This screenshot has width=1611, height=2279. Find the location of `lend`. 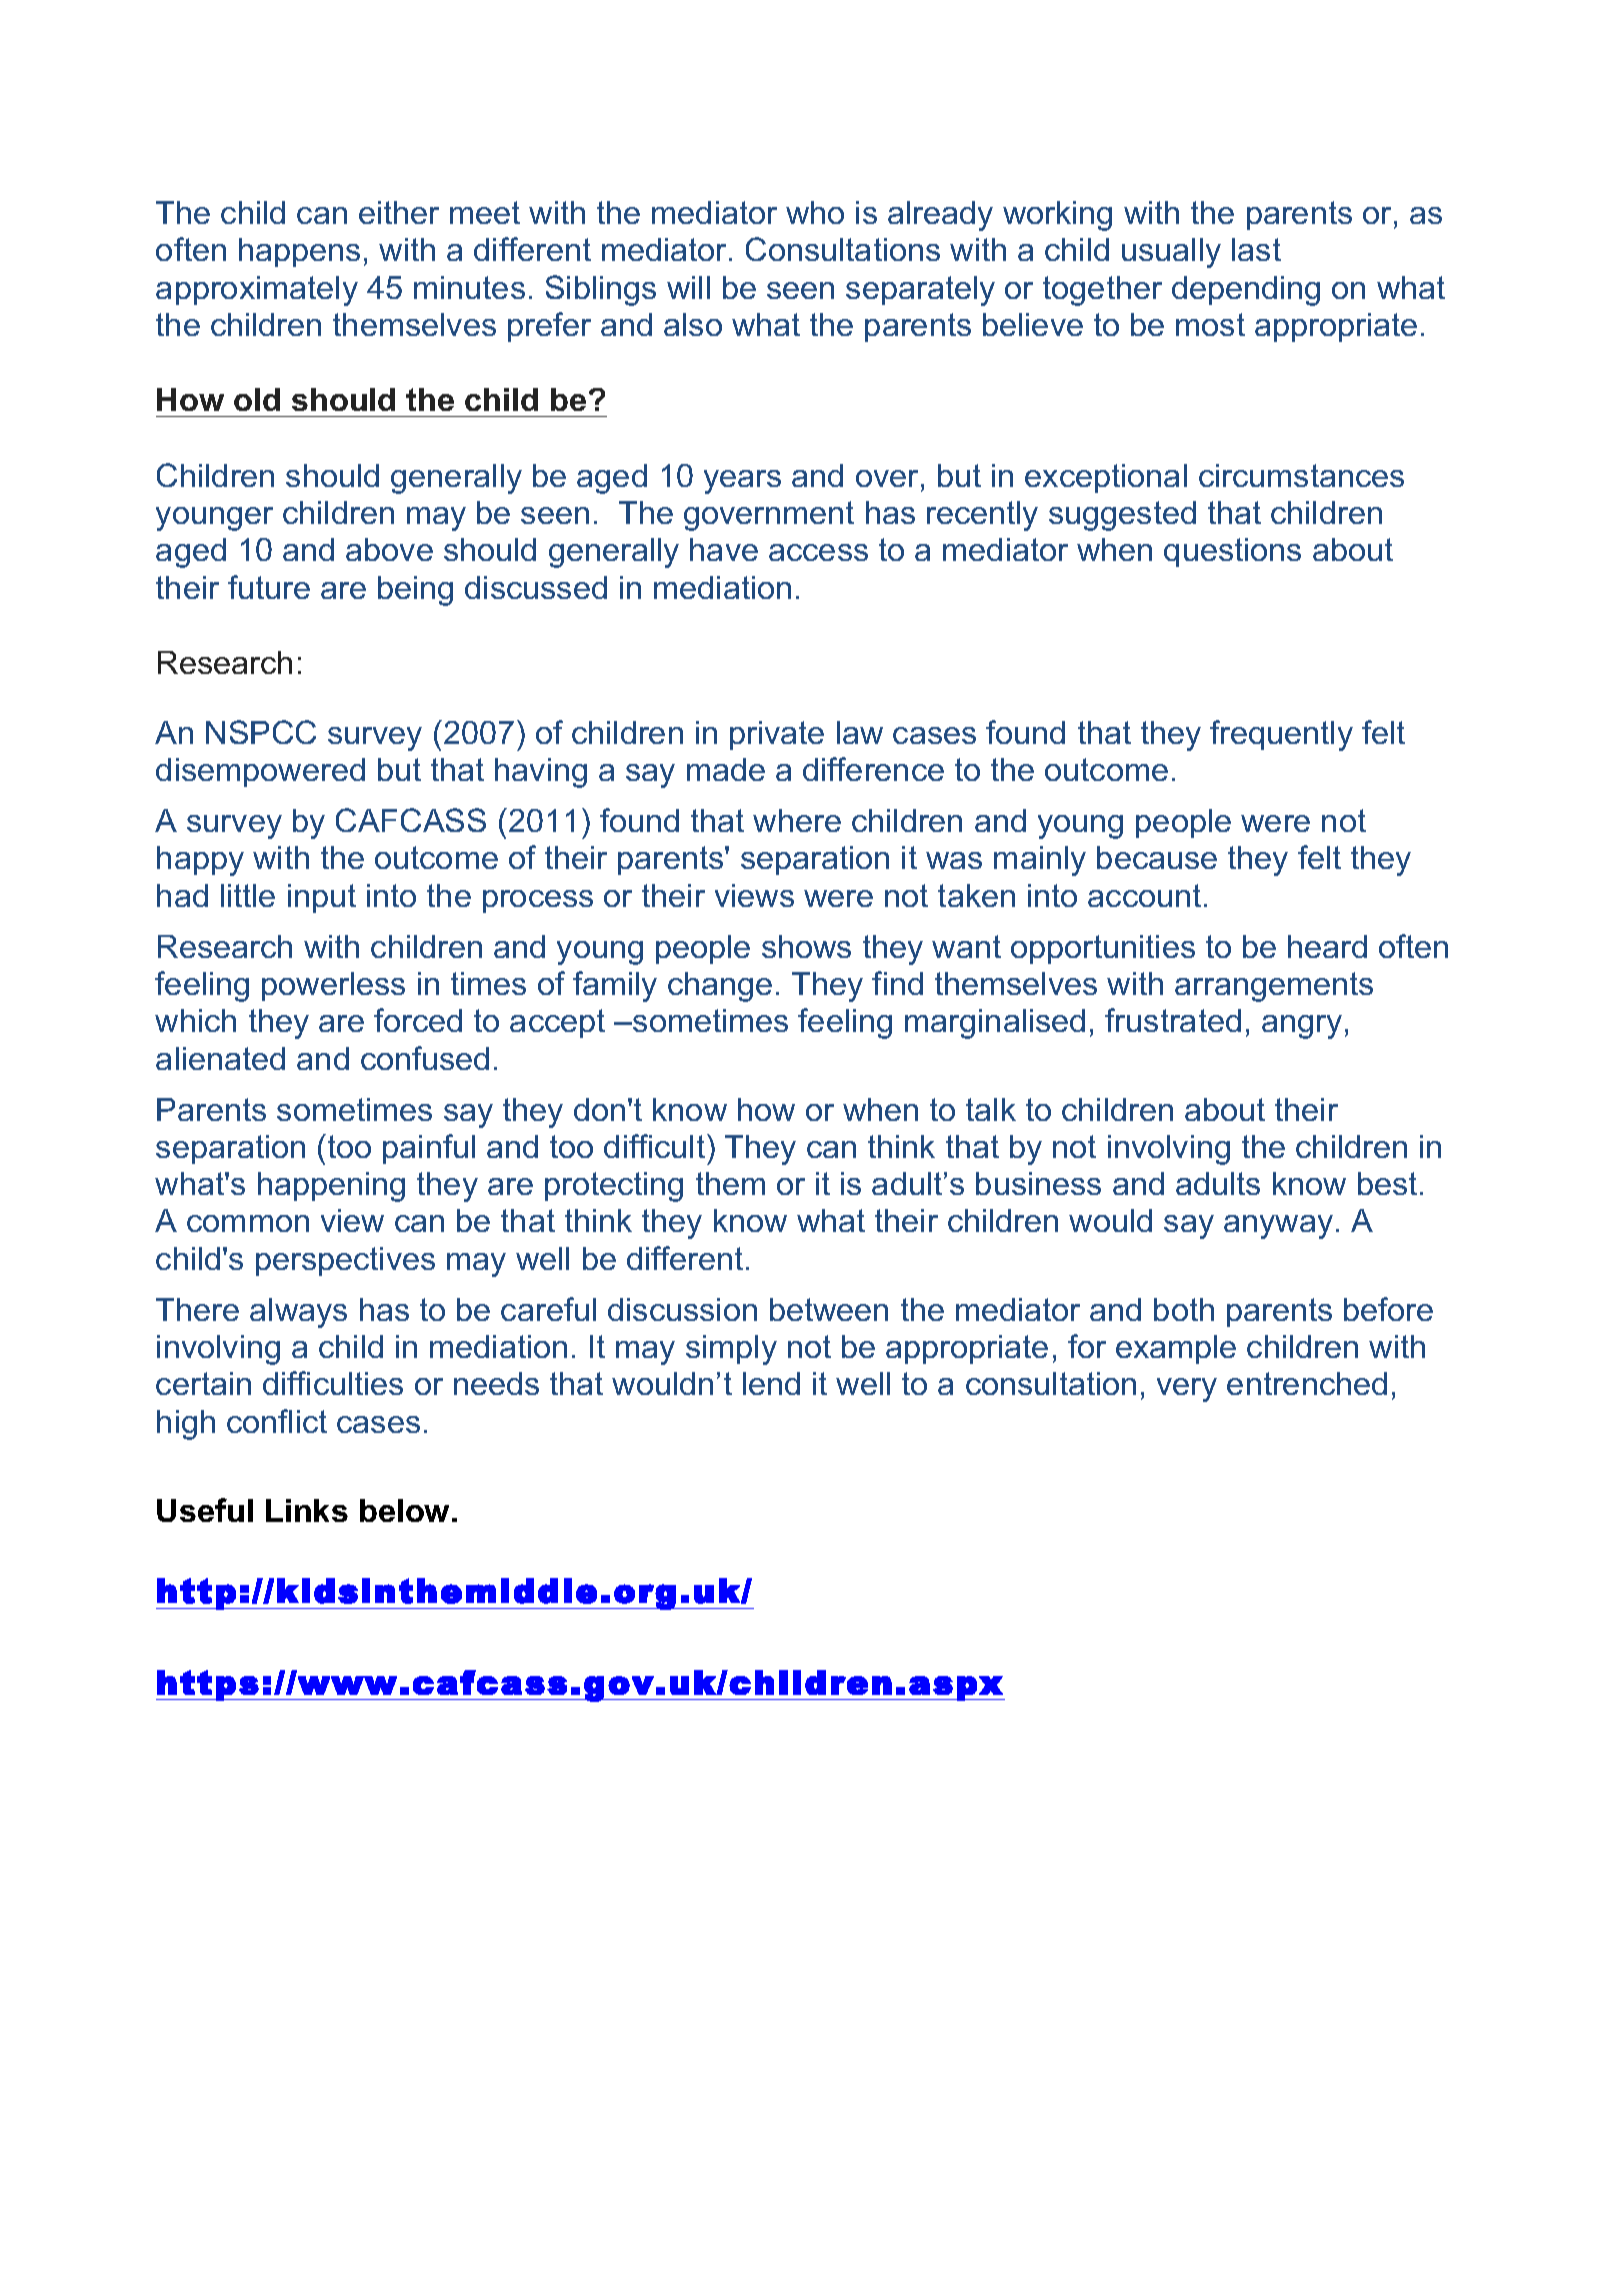

lend is located at coordinates (771, 1383).
